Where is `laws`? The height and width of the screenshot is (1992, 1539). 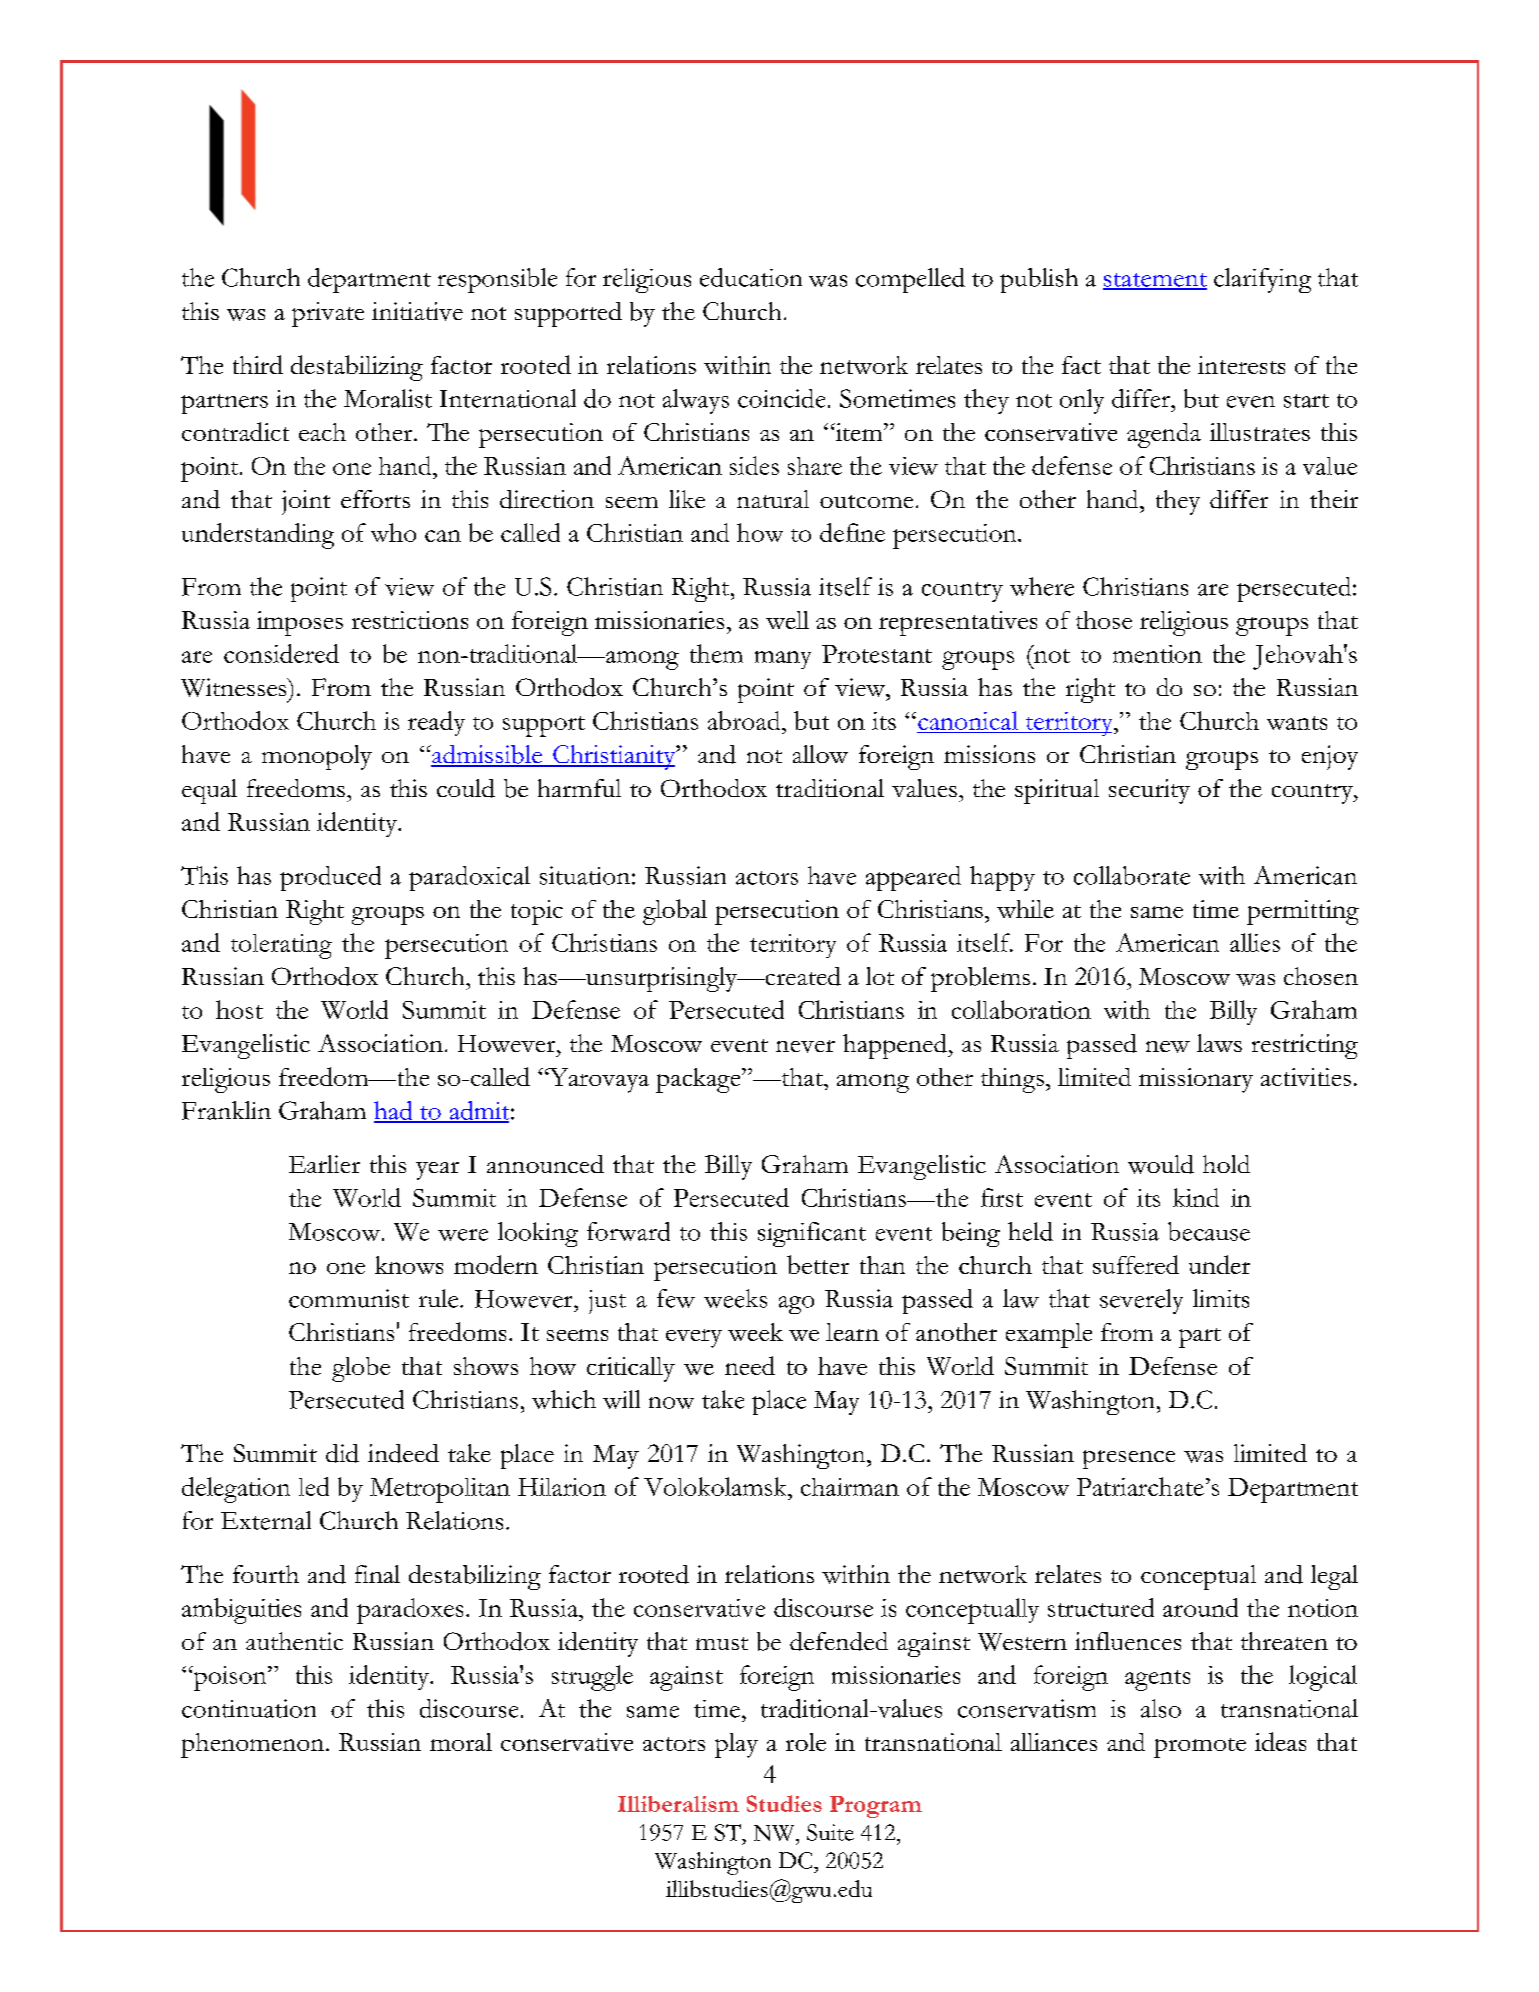
laws is located at coordinates (1219, 1043).
